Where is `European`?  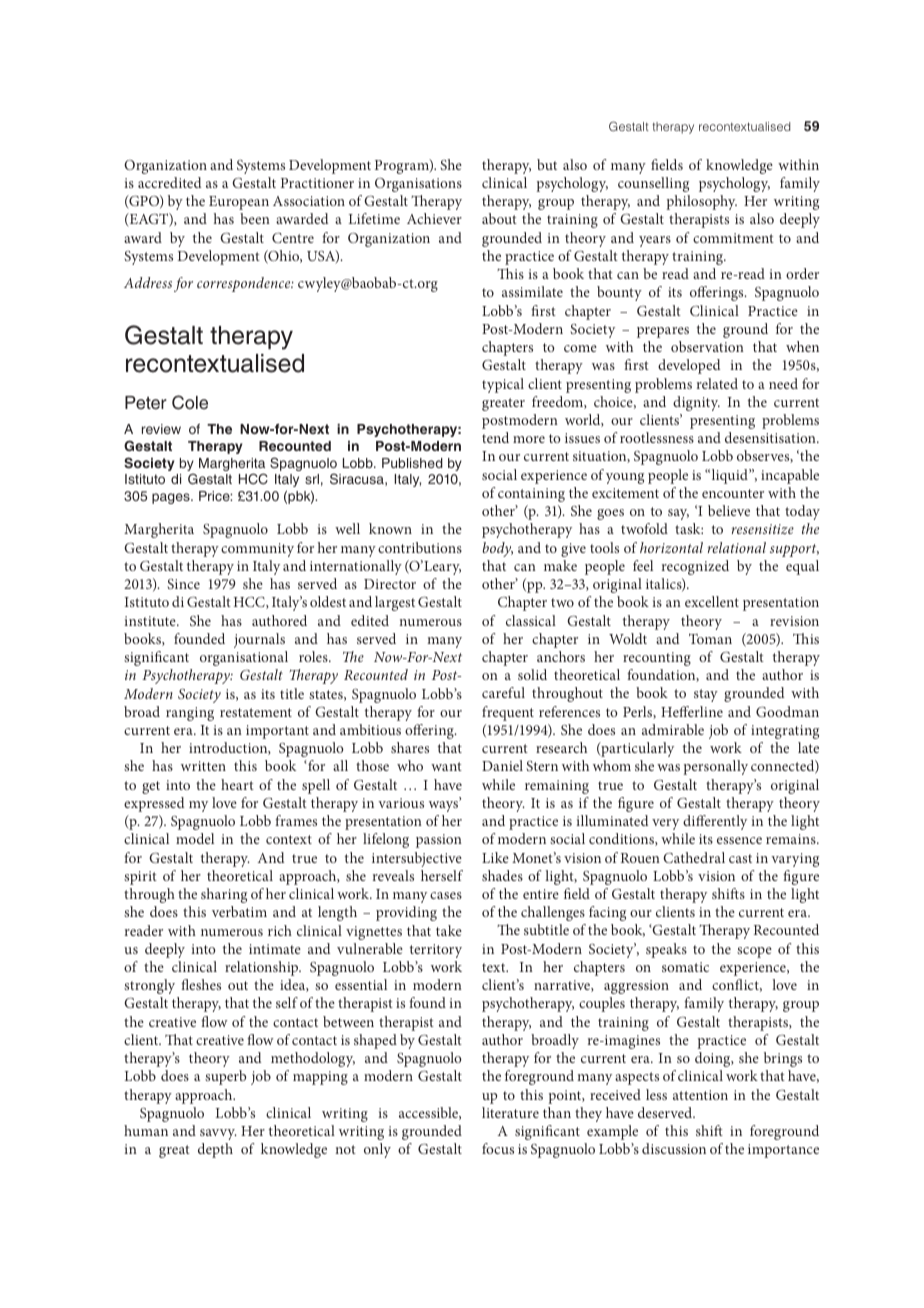
European is located at coordinates (239, 203).
